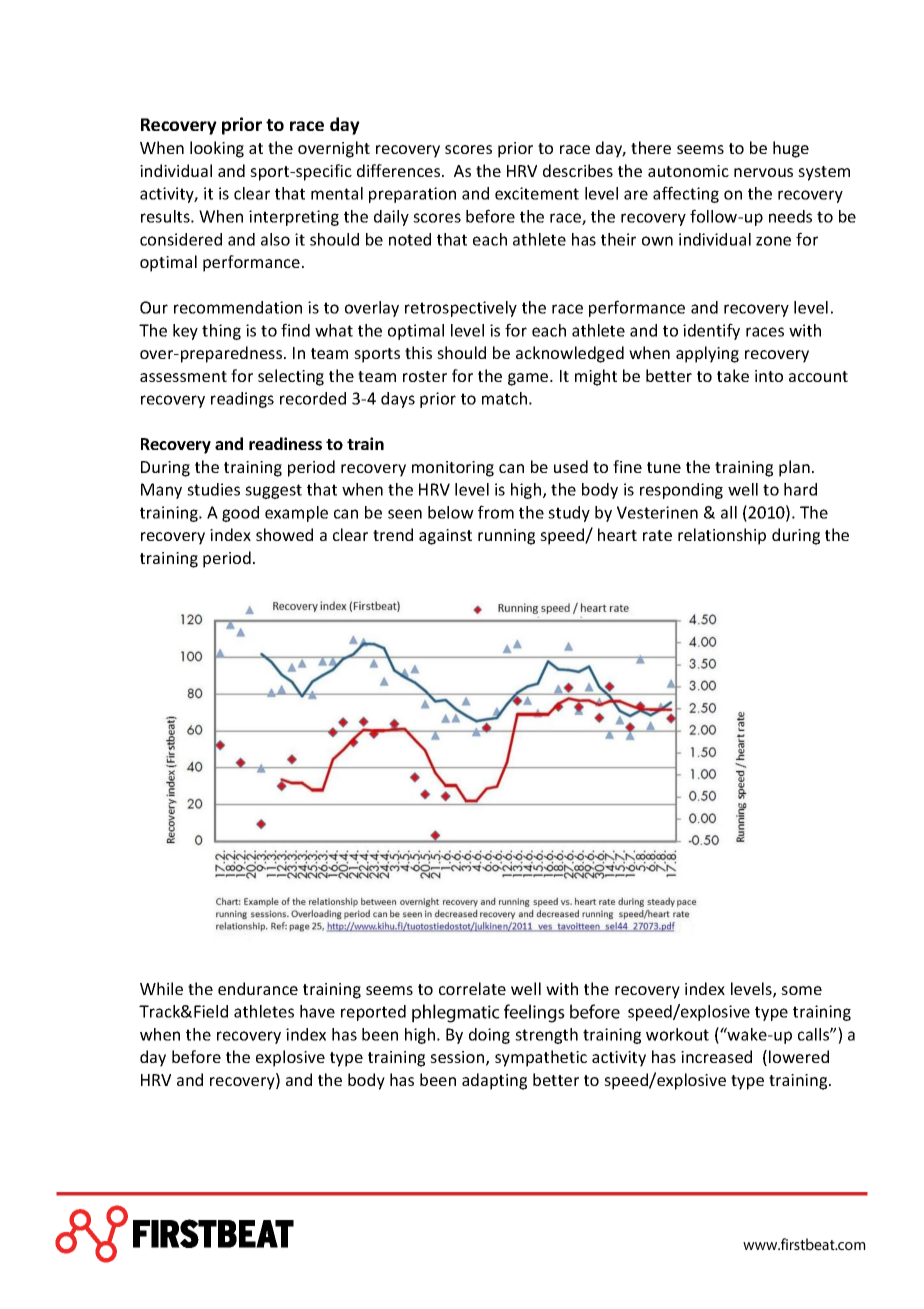 This screenshot has height=1309, width=924. I want to click on nervous, so click(763, 172).
